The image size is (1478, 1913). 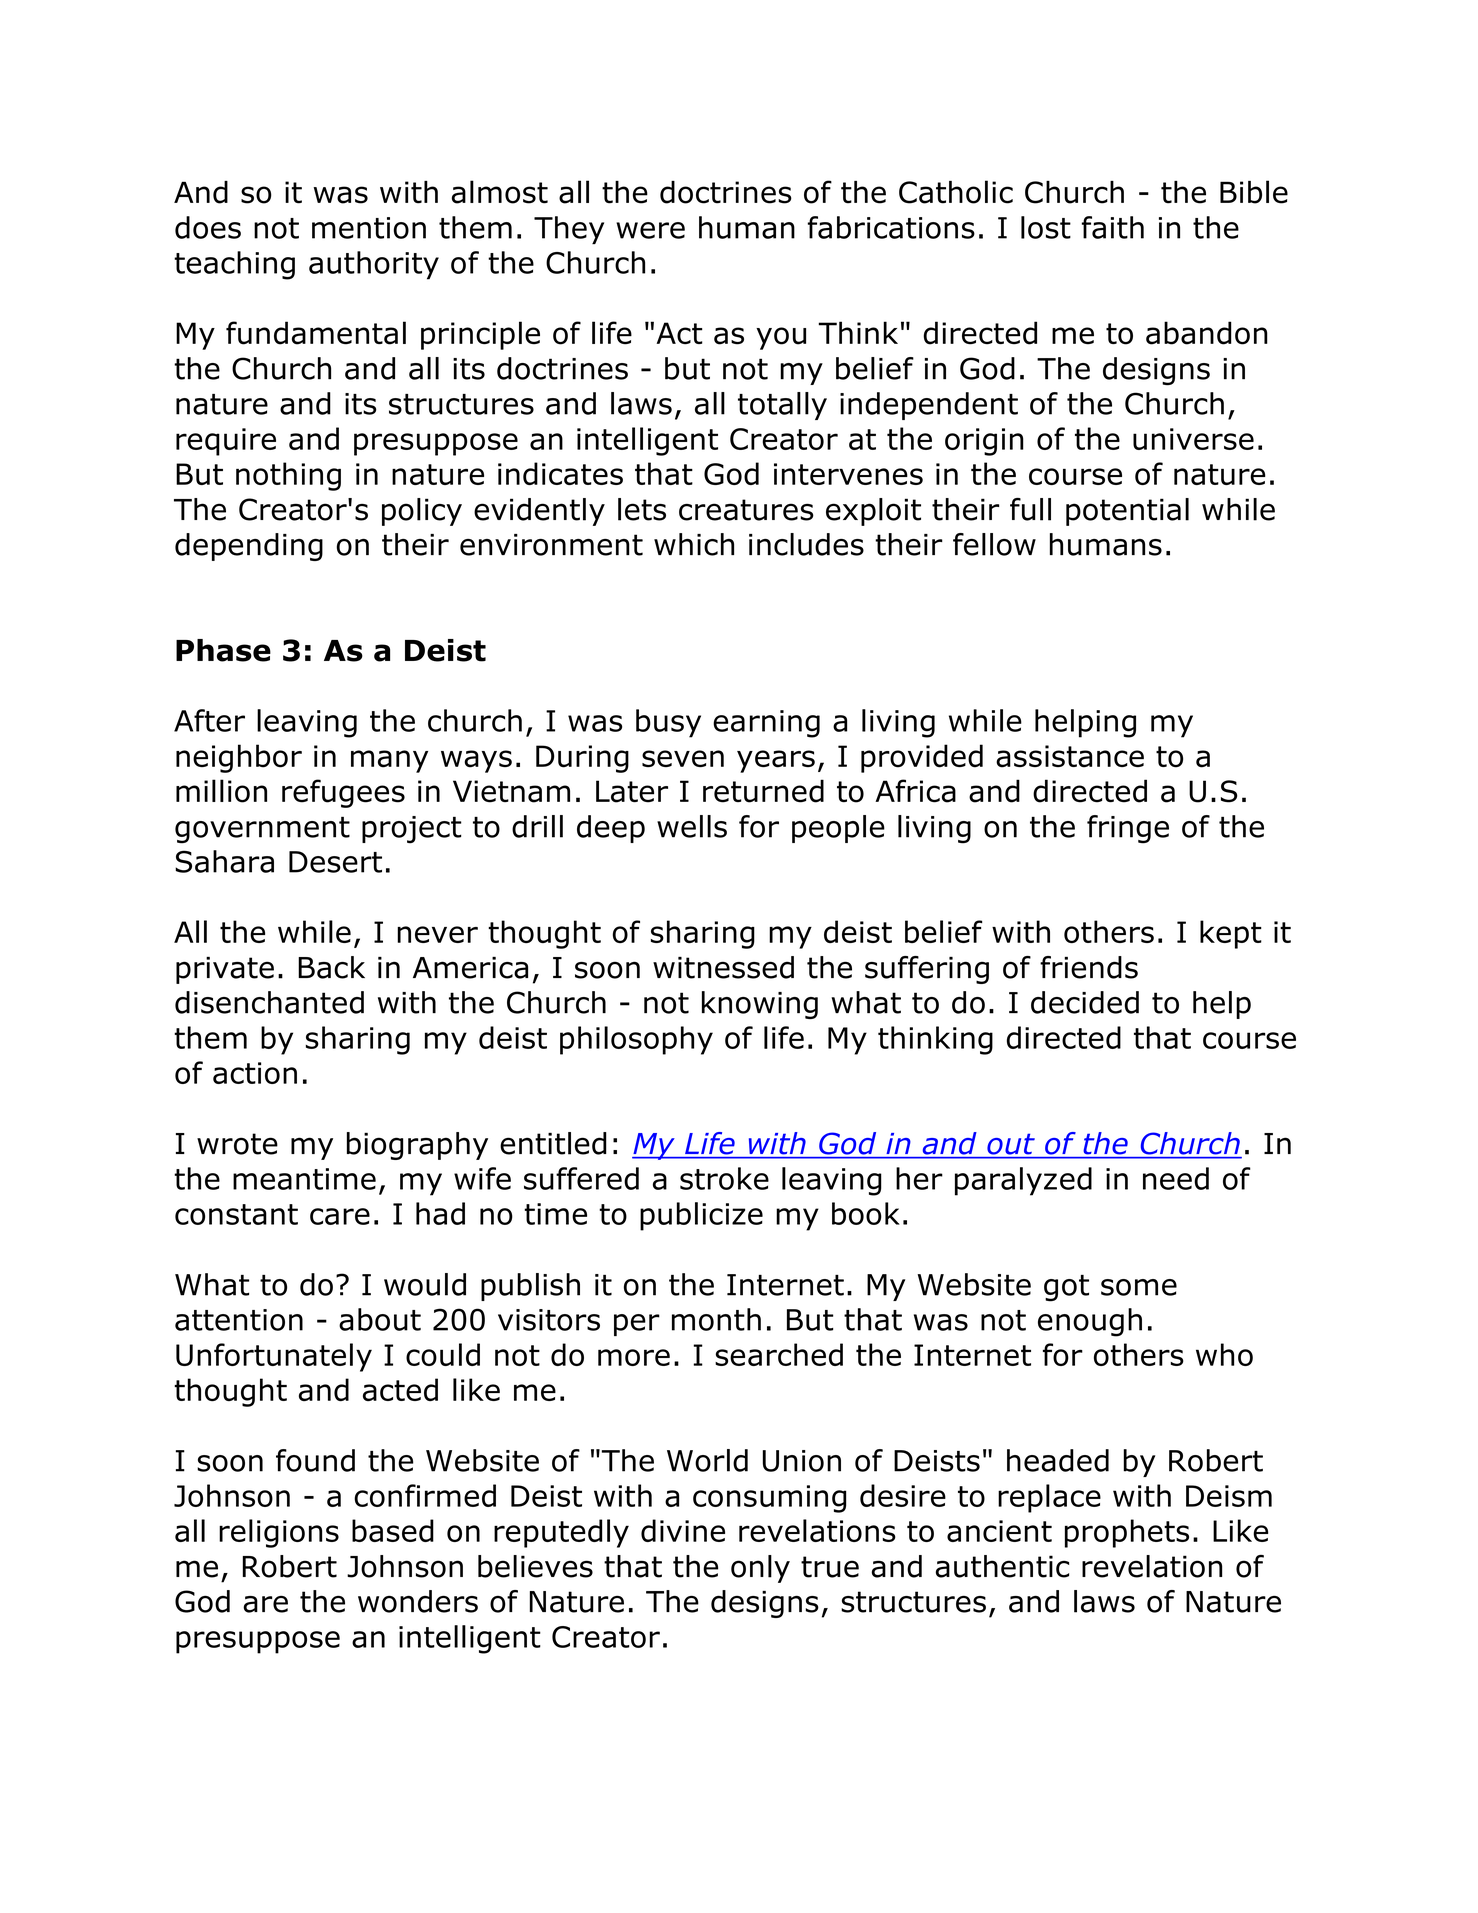 I want to click on were, so click(x=650, y=230).
